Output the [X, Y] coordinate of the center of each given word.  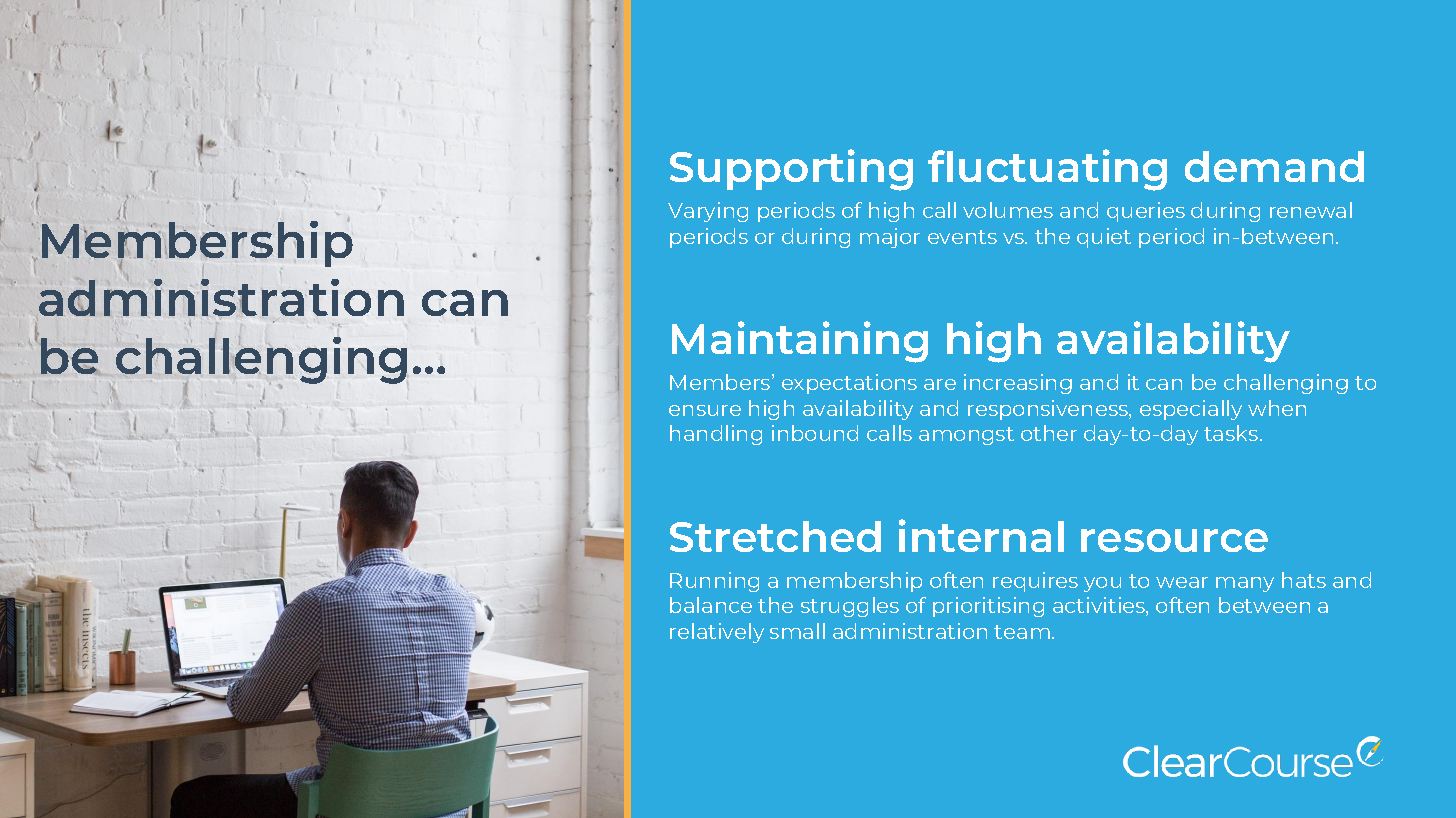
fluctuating [1047, 170]
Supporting [791, 170]
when [1277, 408]
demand [1274, 166]
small [797, 631]
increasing [1018, 384]
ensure [705, 410]
